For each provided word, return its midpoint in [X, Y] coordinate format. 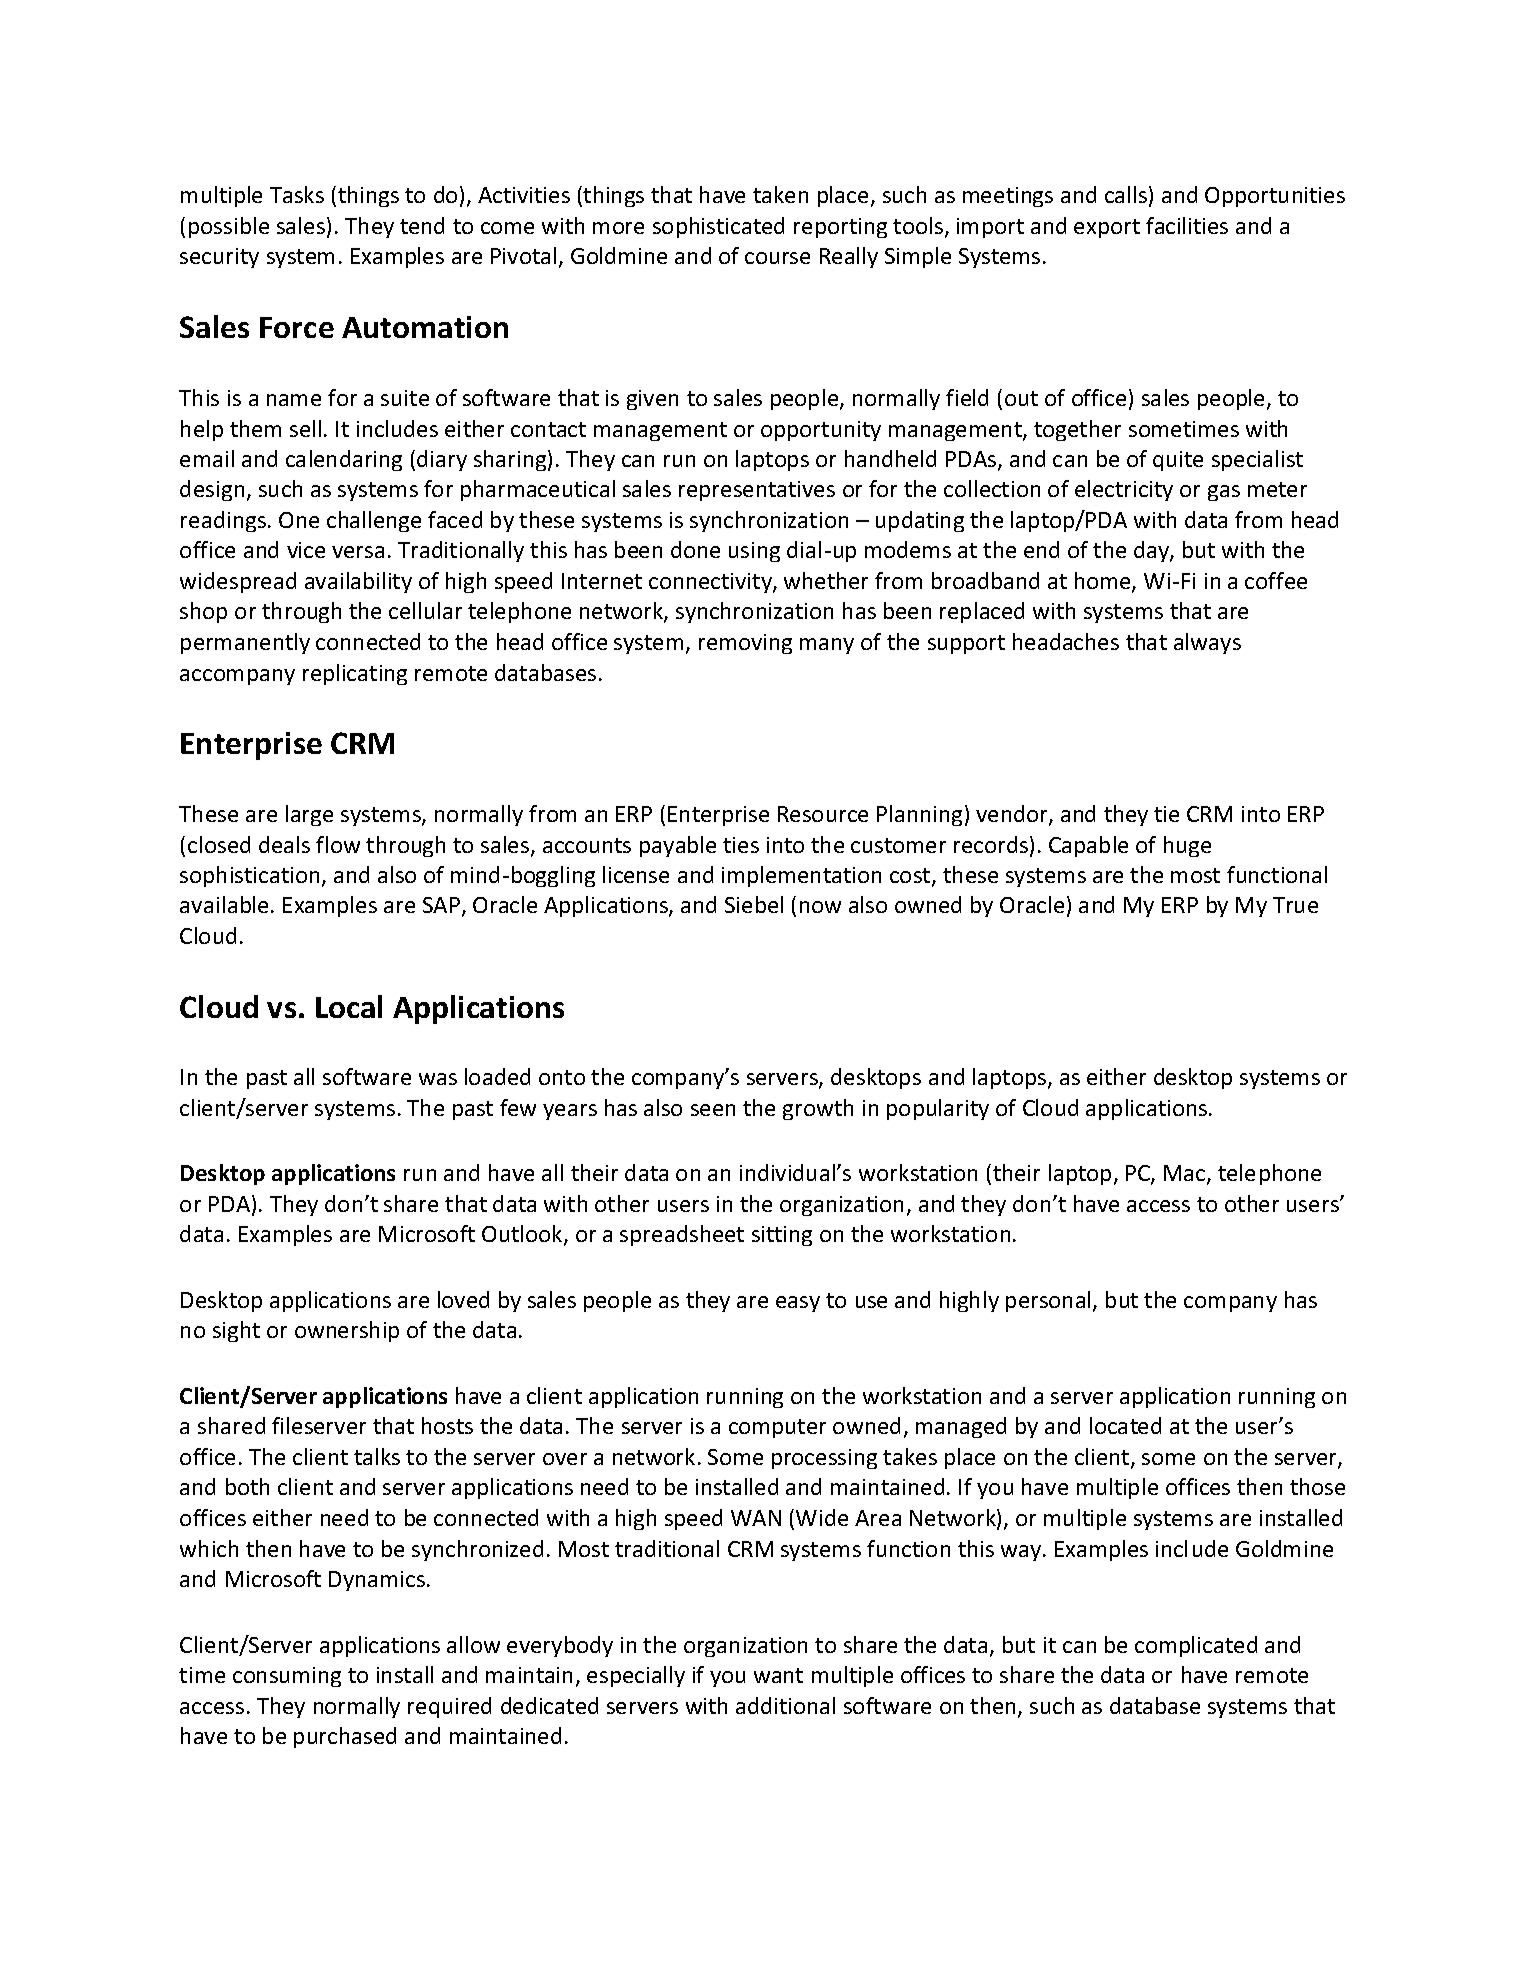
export [1107, 228]
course [777, 258]
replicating [355, 674]
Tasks [297, 194]
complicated [1196, 1646]
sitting [782, 1236]
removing [745, 644]
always [1207, 643]
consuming [287, 1677]
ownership [347, 1331]
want [778, 1675]
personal [1048, 1301]
